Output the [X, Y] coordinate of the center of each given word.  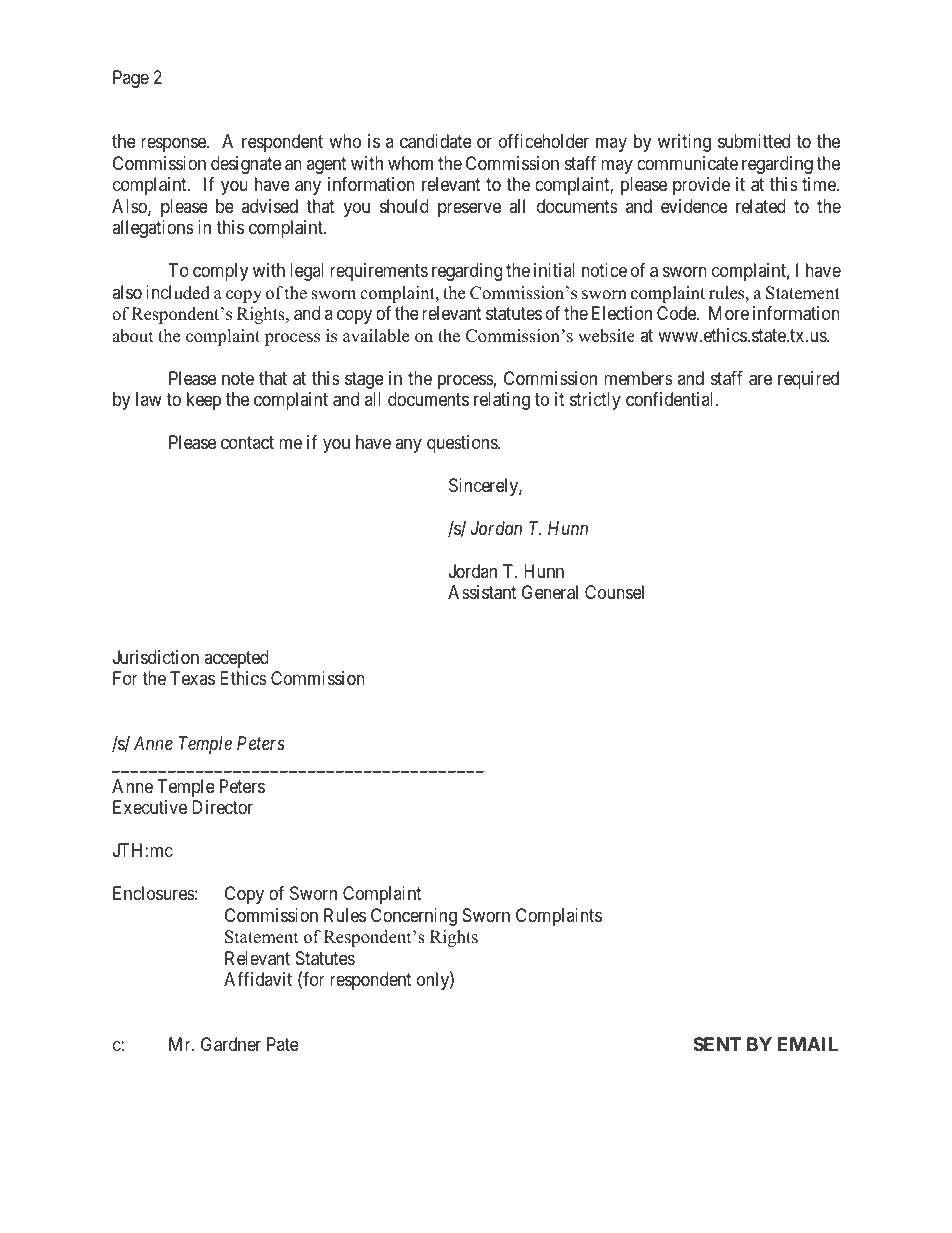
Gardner [231, 1044]
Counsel [614, 592]
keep [204, 401]
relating [502, 401]
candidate [436, 141]
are [760, 380]
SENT [717, 1044]
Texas [192, 678]
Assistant [482, 592]
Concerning [414, 917]
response [174, 145]
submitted [754, 141]
